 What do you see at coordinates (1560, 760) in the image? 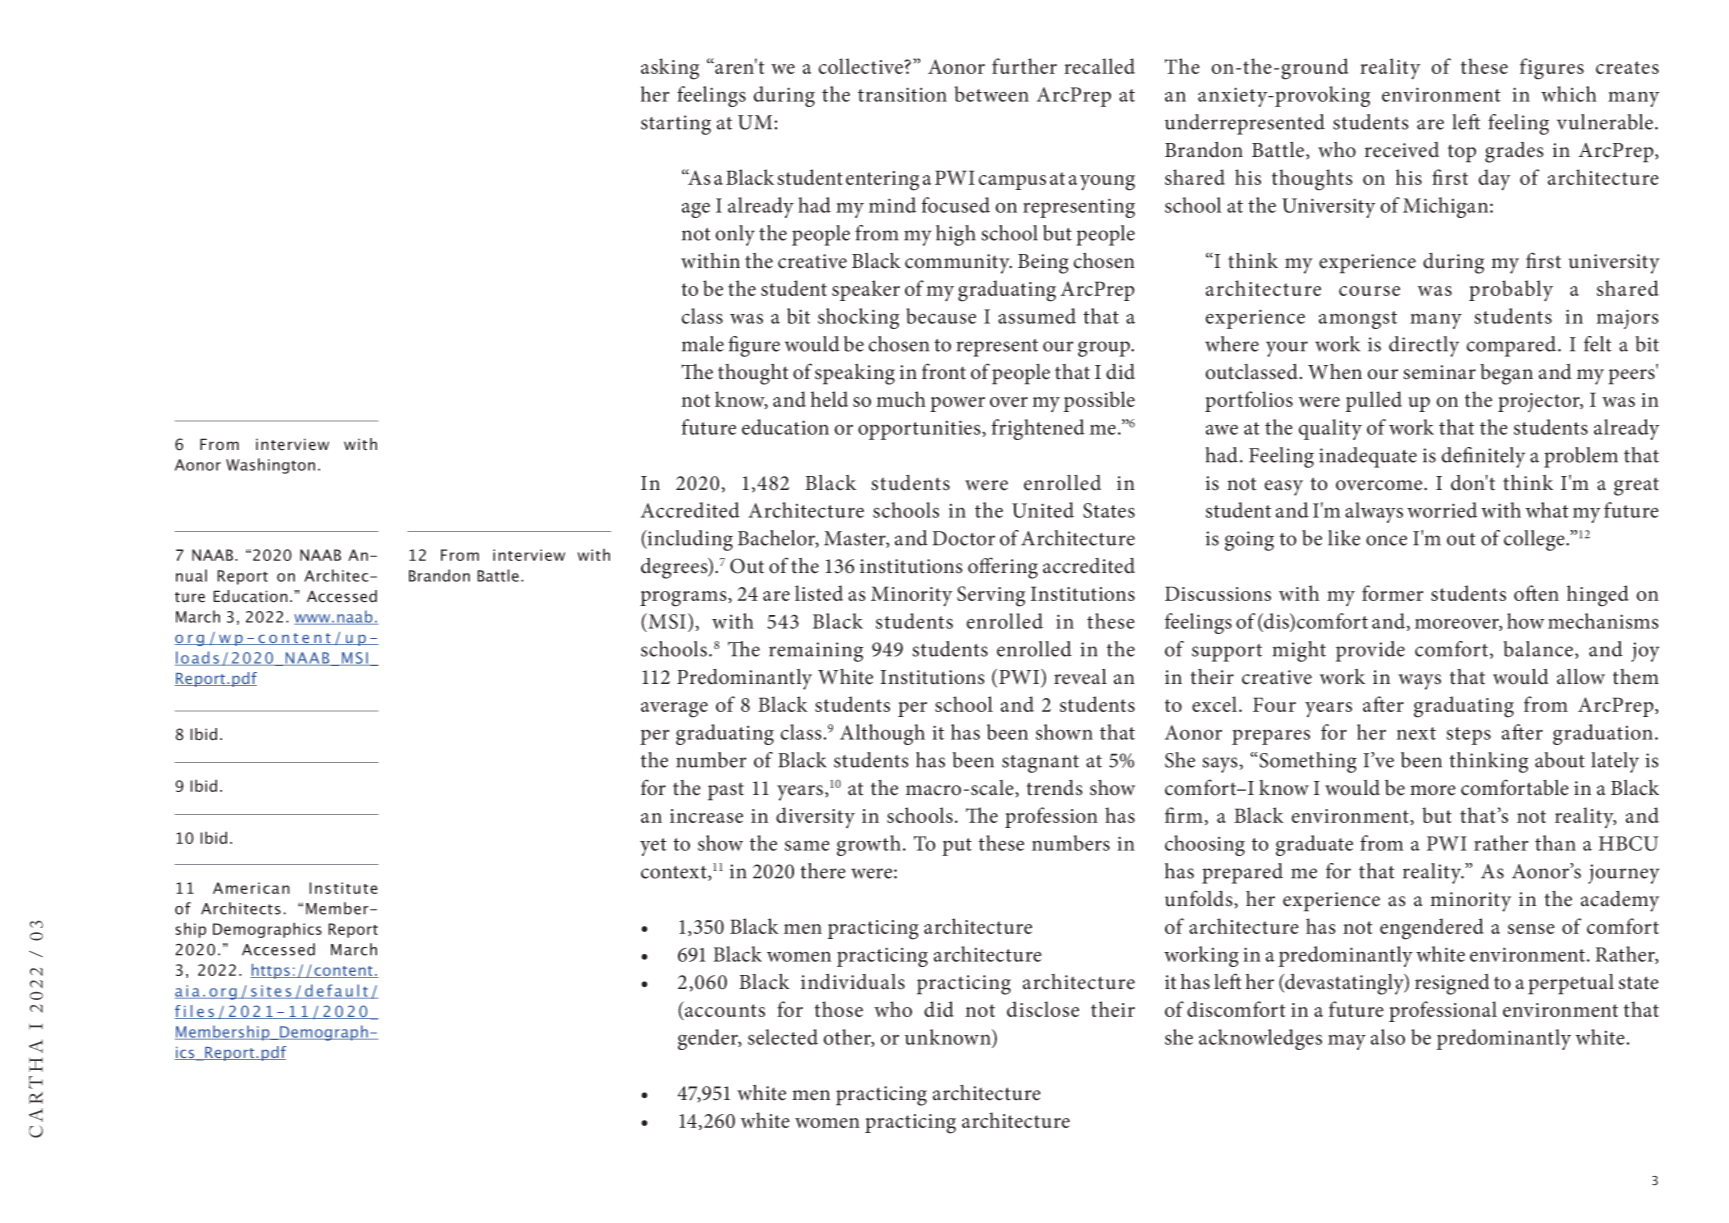
I see `about` at bounding box center [1560, 760].
